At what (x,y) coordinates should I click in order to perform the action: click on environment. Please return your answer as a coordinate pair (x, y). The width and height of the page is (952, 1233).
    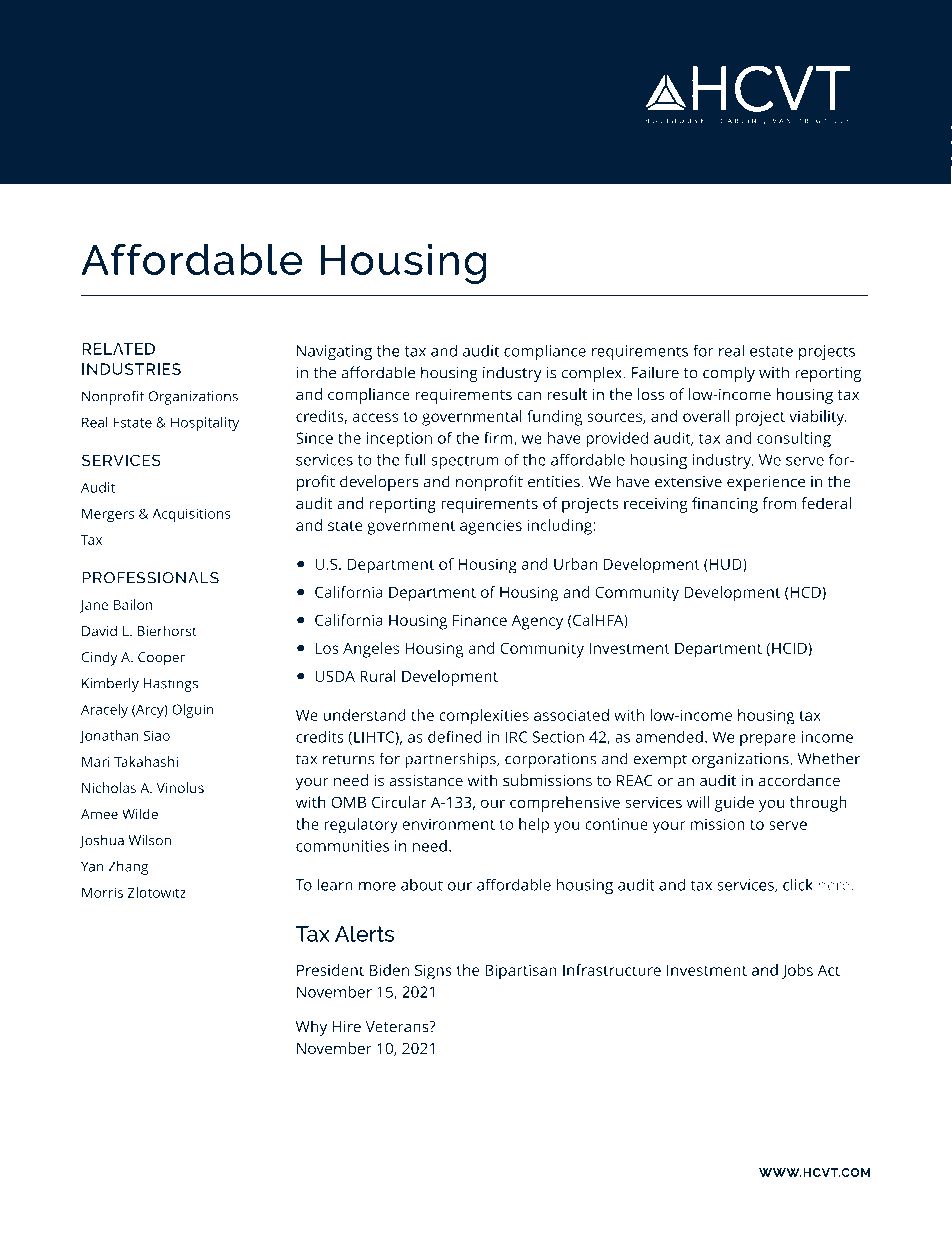
    Looking at the image, I should click on (449, 824).
